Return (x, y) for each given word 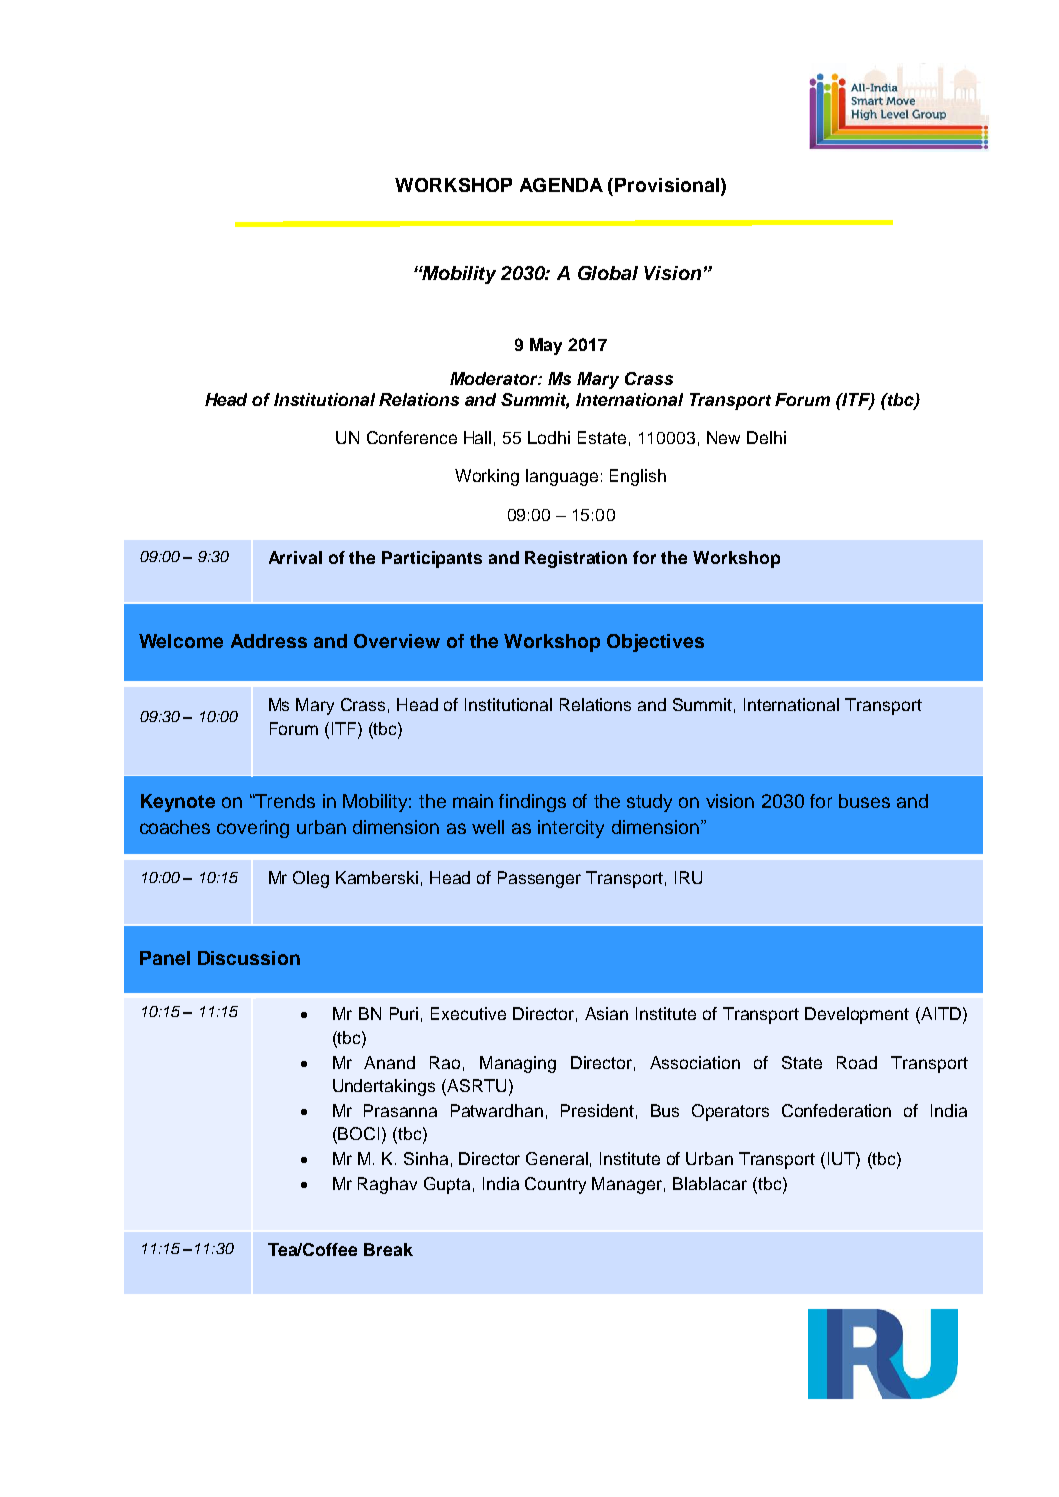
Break (388, 1249)
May (546, 346)
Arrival (295, 557)
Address (269, 641)
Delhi (766, 437)
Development (857, 1015)
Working (487, 477)
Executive (468, 1013)
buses (864, 801)
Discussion (249, 958)
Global (608, 273)
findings (532, 803)
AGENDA (561, 185)
